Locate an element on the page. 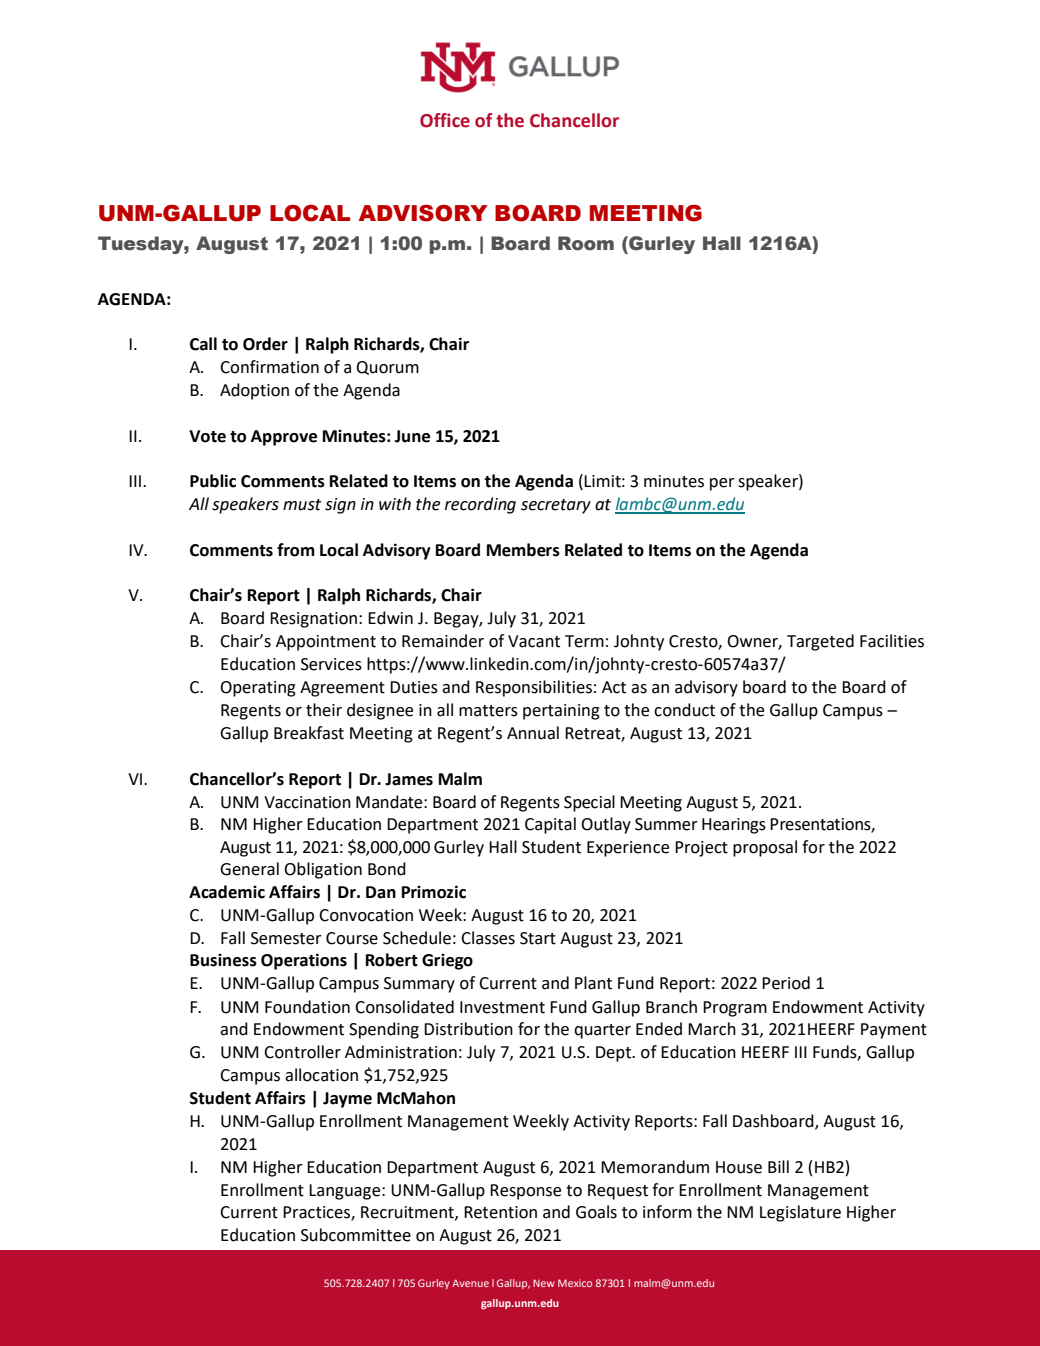 This document has width=1040, height=1346. Period is located at coordinates (786, 983).
